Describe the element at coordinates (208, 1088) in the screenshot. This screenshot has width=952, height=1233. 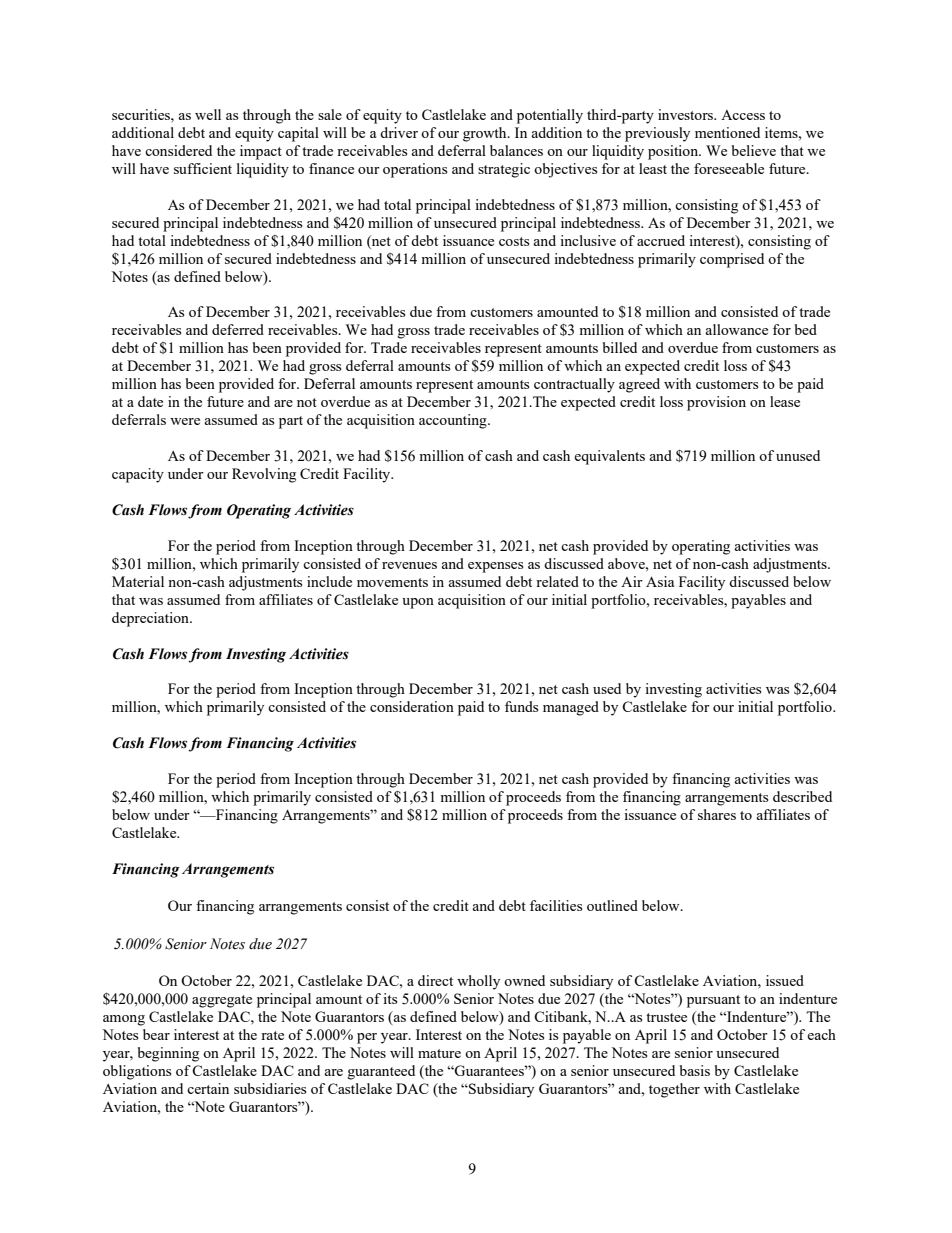
I see `certain` at that location.
